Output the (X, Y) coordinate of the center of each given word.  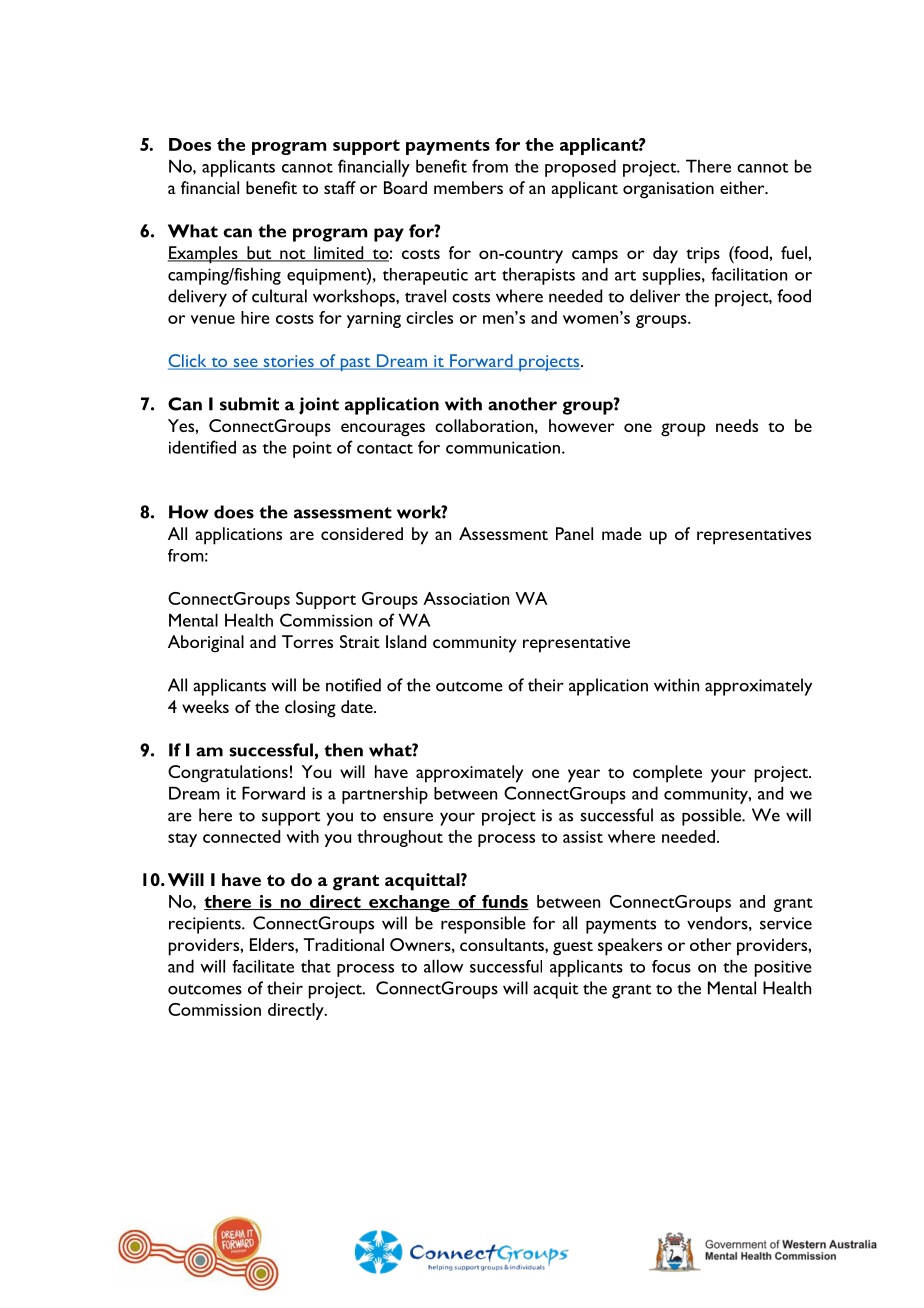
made (622, 533)
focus (671, 966)
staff (340, 187)
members (468, 187)
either (743, 187)
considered (362, 533)
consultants (503, 944)
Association (466, 598)
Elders (273, 944)
